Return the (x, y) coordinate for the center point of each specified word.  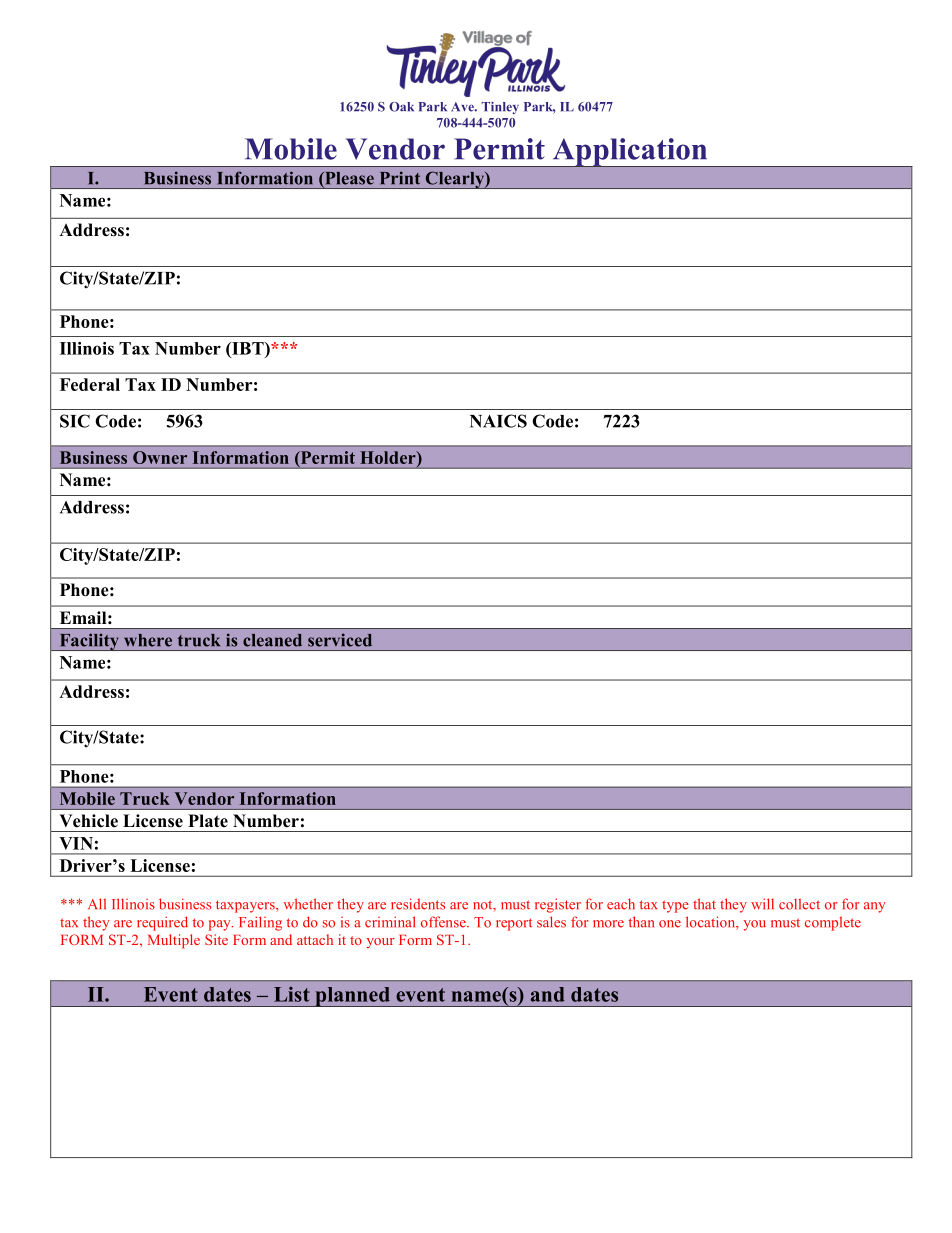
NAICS (498, 421)
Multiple (174, 941)
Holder (389, 457)
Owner (160, 457)
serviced (340, 640)
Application (630, 152)
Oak (401, 107)
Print (400, 178)
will (762, 903)
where (148, 640)
